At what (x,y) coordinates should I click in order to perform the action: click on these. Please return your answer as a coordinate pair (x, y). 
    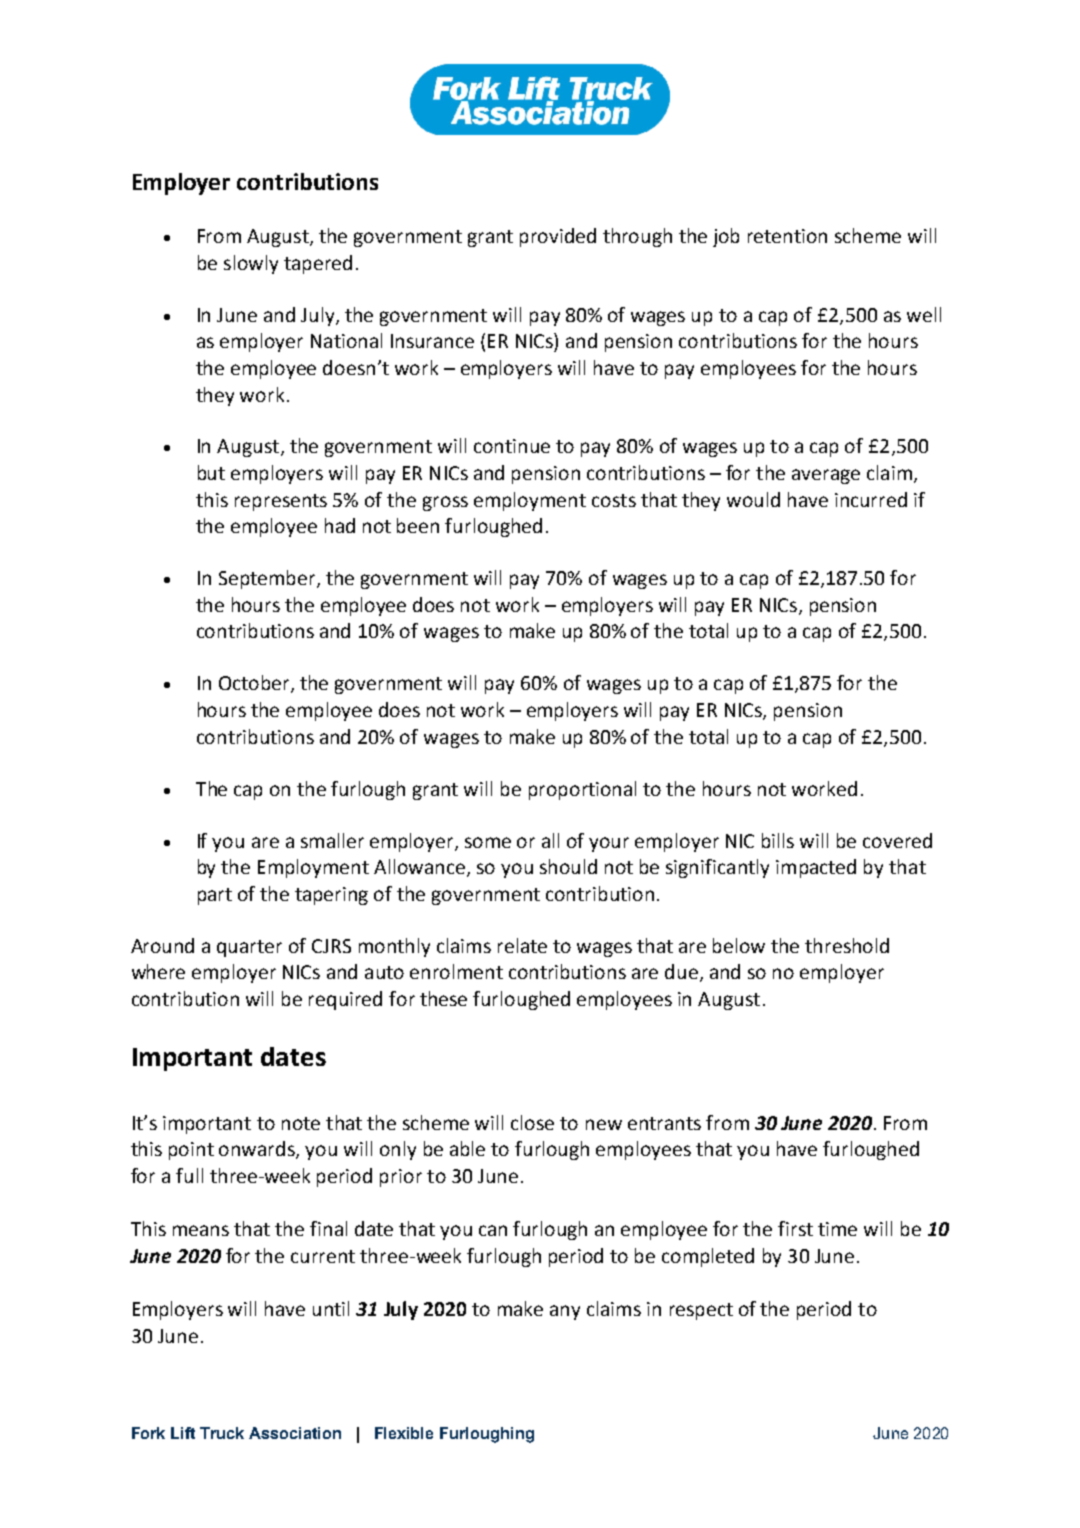
    Looking at the image, I should click on (443, 998).
